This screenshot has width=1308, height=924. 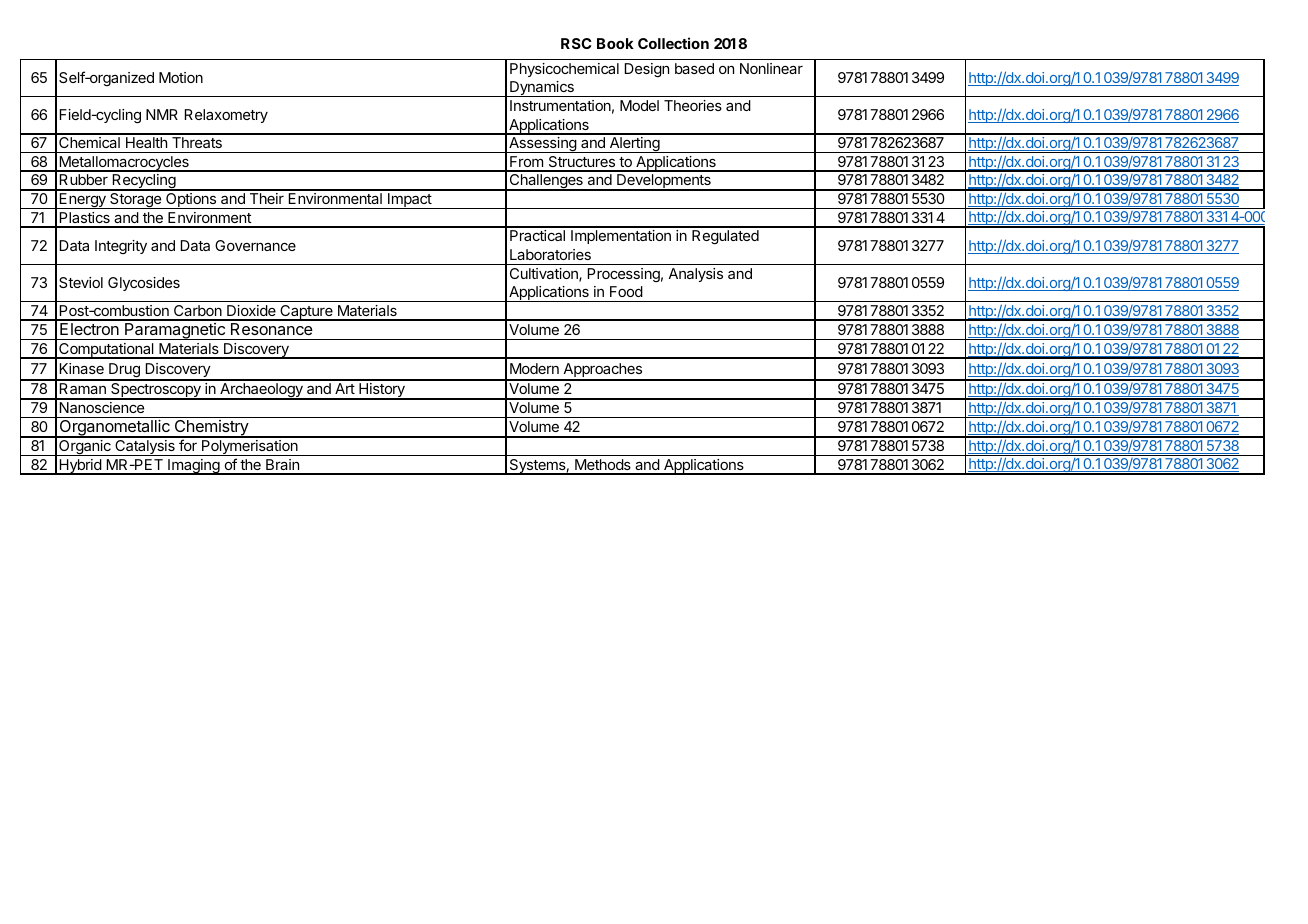 I want to click on RSC, so click(x=576, y=43).
